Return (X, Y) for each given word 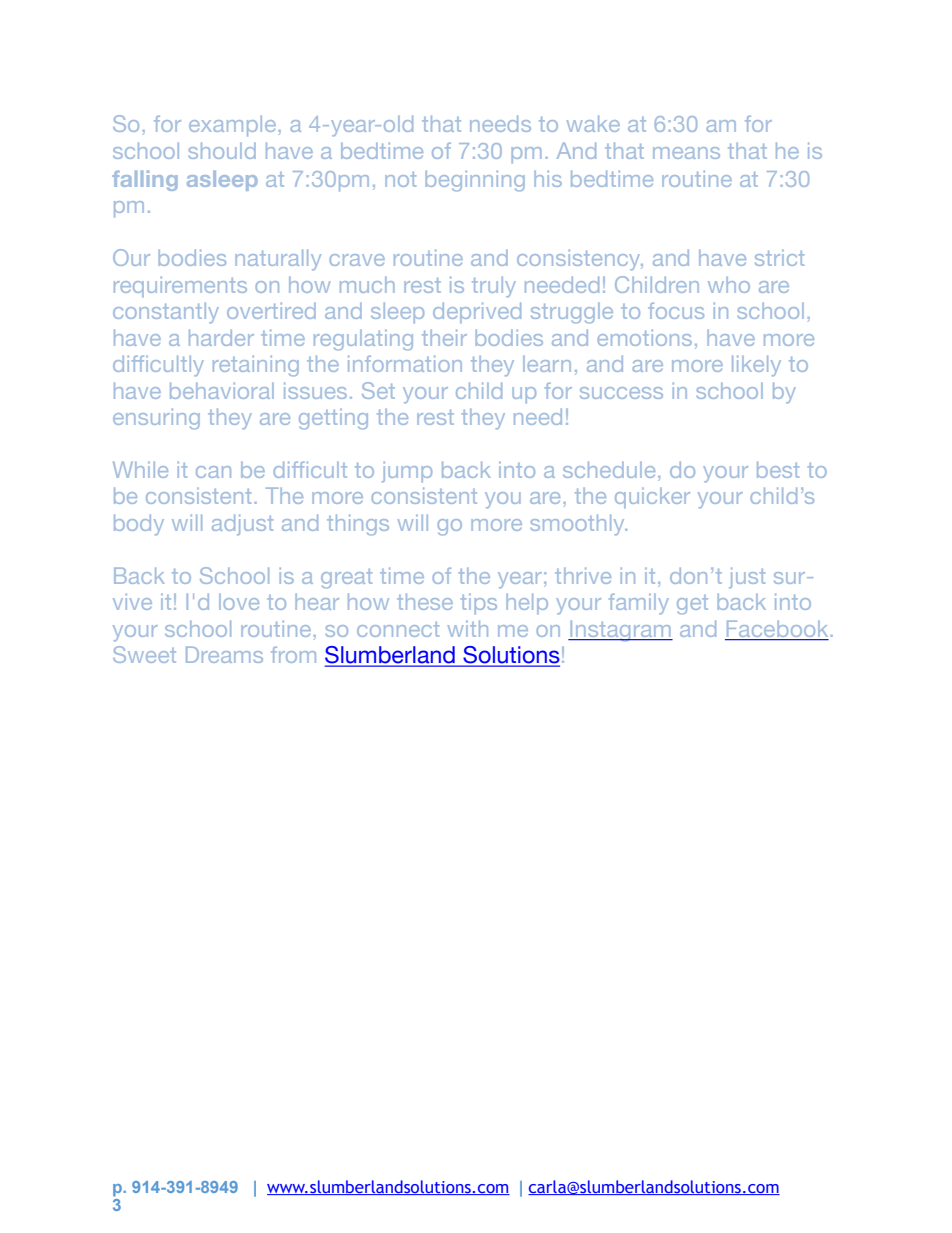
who (729, 285)
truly (494, 287)
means (686, 153)
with (468, 628)
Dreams (224, 654)
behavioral (222, 390)
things (358, 524)
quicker (652, 498)
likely (756, 365)
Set (378, 390)
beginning (475, 181)
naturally (278, 259)
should (222, 150)
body (139, 524)
